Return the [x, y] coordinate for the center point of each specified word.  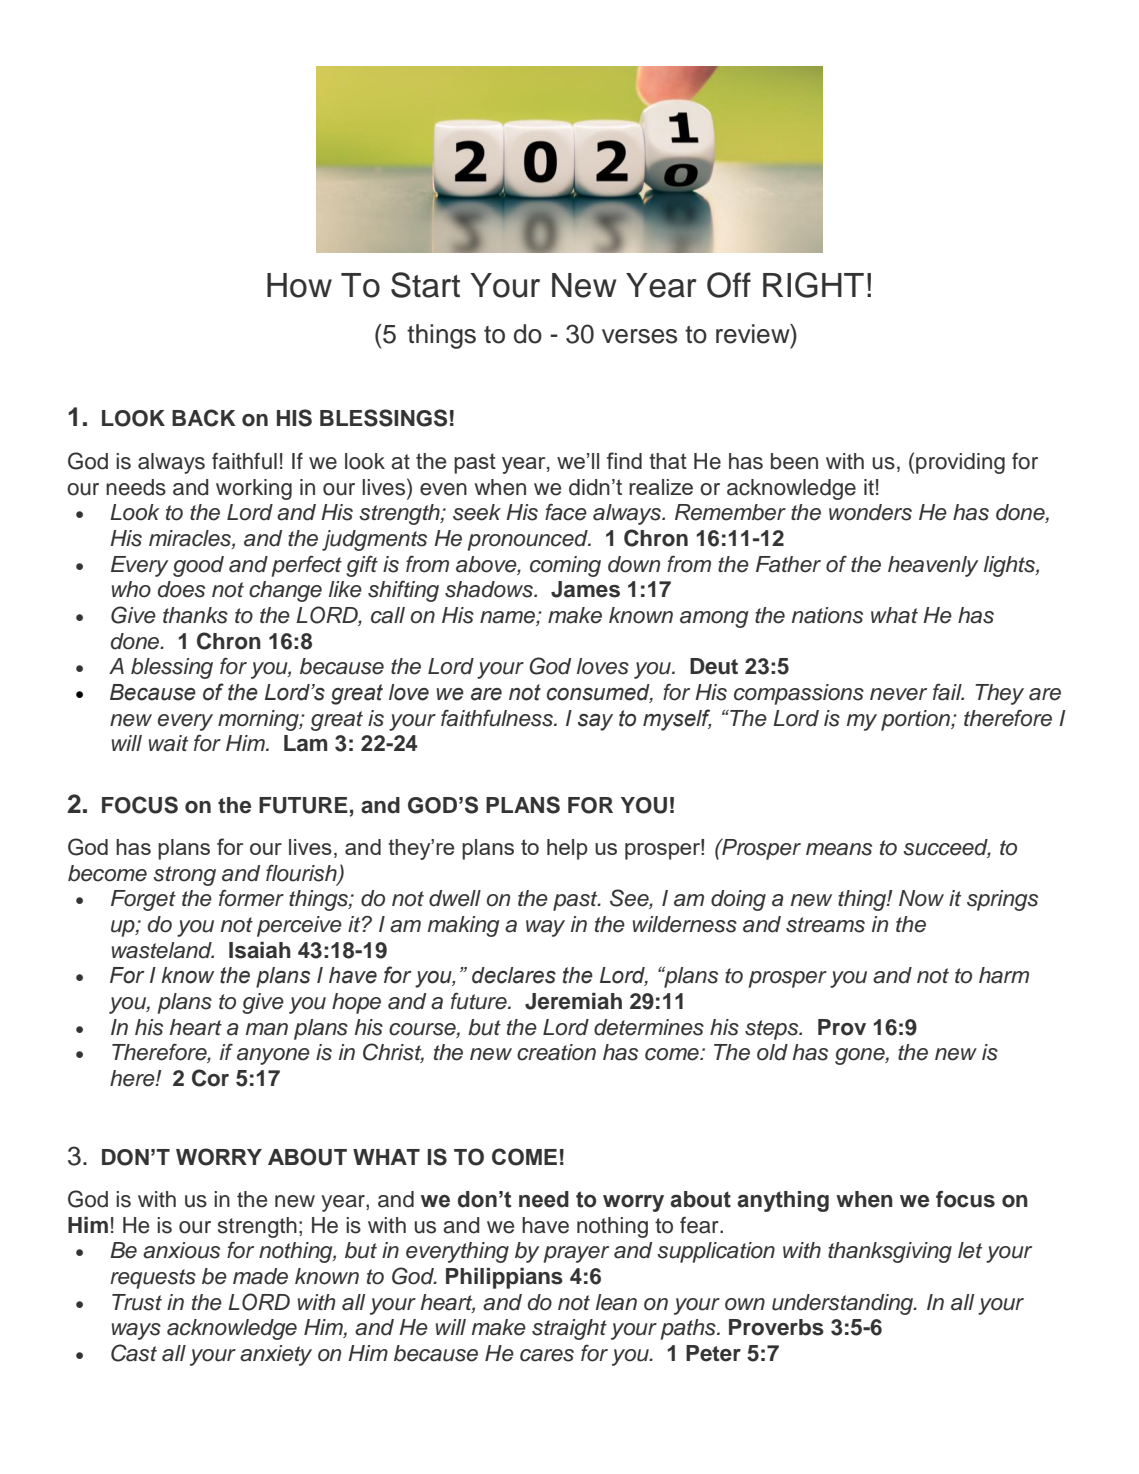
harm [1004, 975]
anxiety [276, 1355]
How [299, 285]
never [898, 694]
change [285, 591]
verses [639, 336]
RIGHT [813, 285]
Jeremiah [573, 1001]
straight [569, 1329]
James [585, 589]
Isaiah [260, 950]
